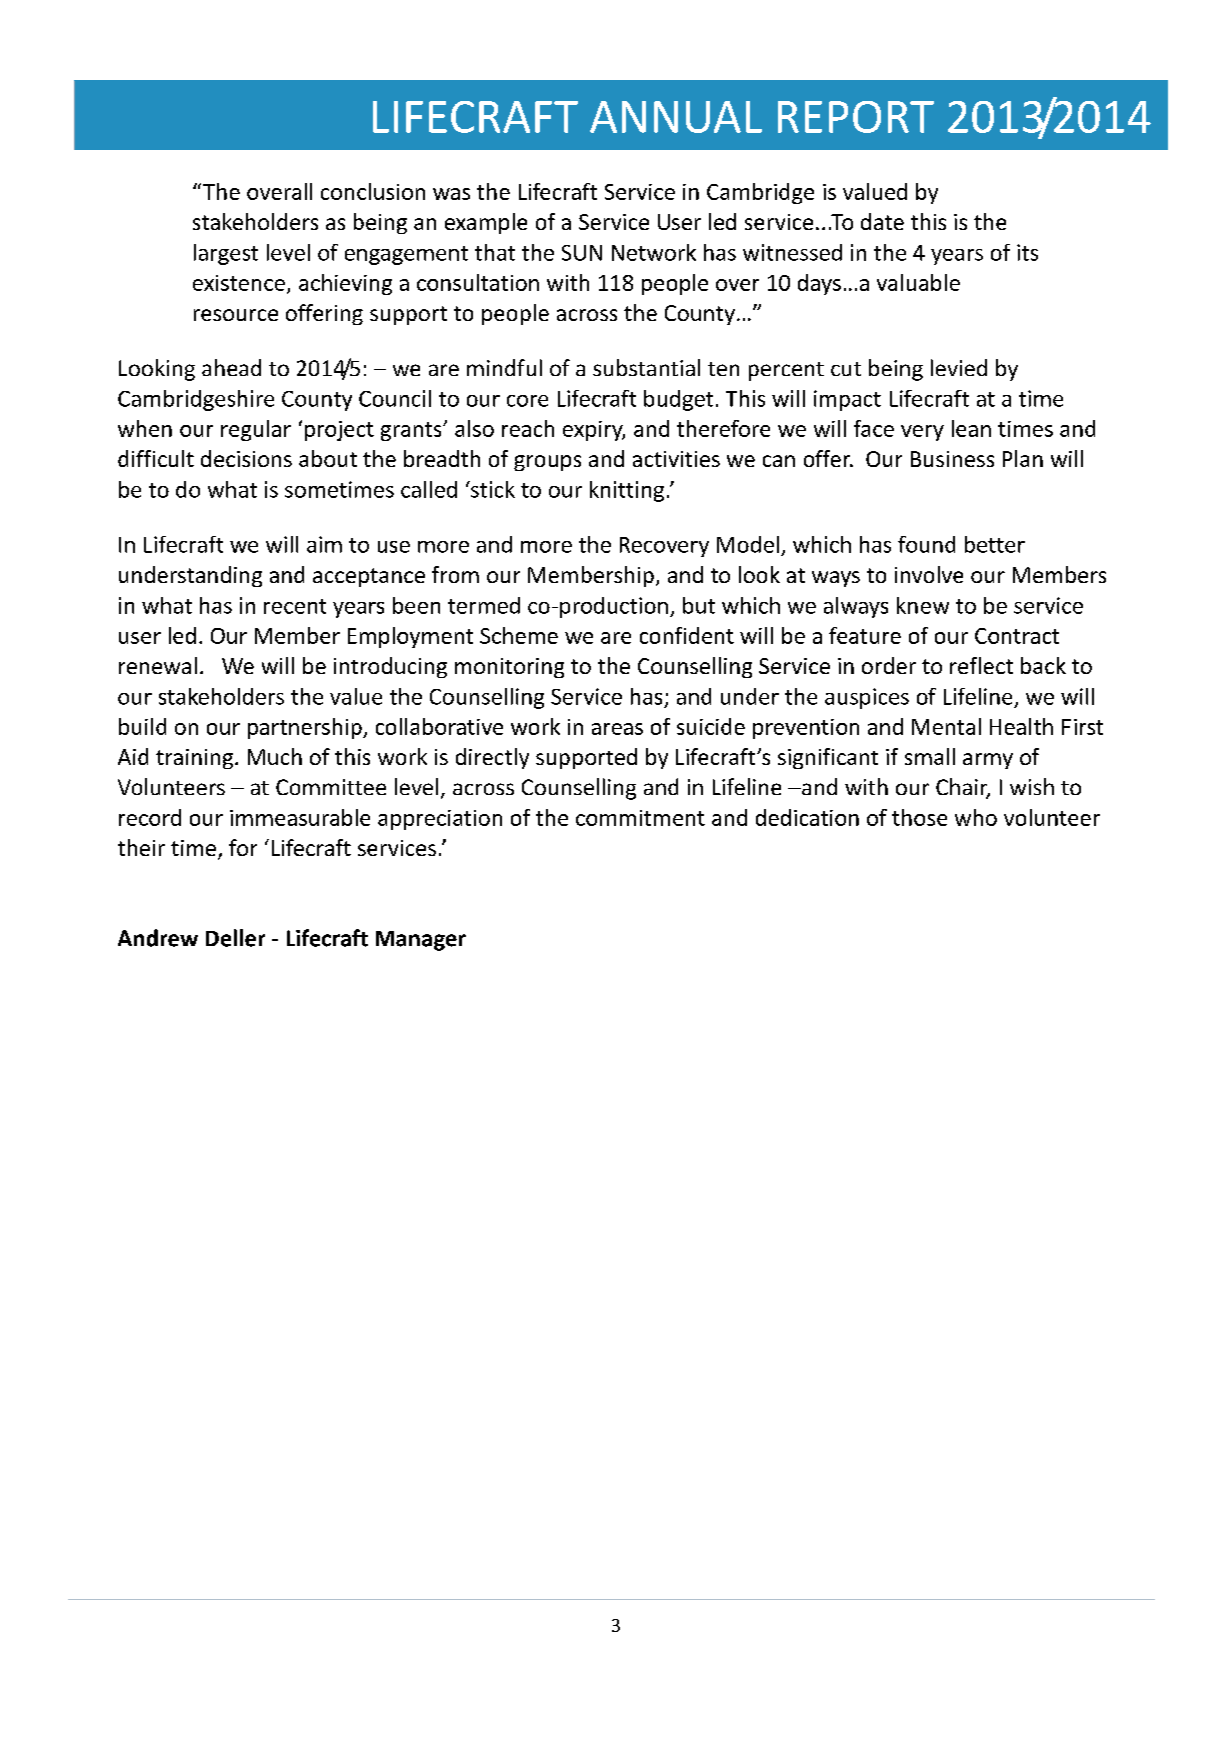 The image size is (1232, 1743). Describe the element at coordinates (971, 428) in the screenshot. I see `lean` at that location.
